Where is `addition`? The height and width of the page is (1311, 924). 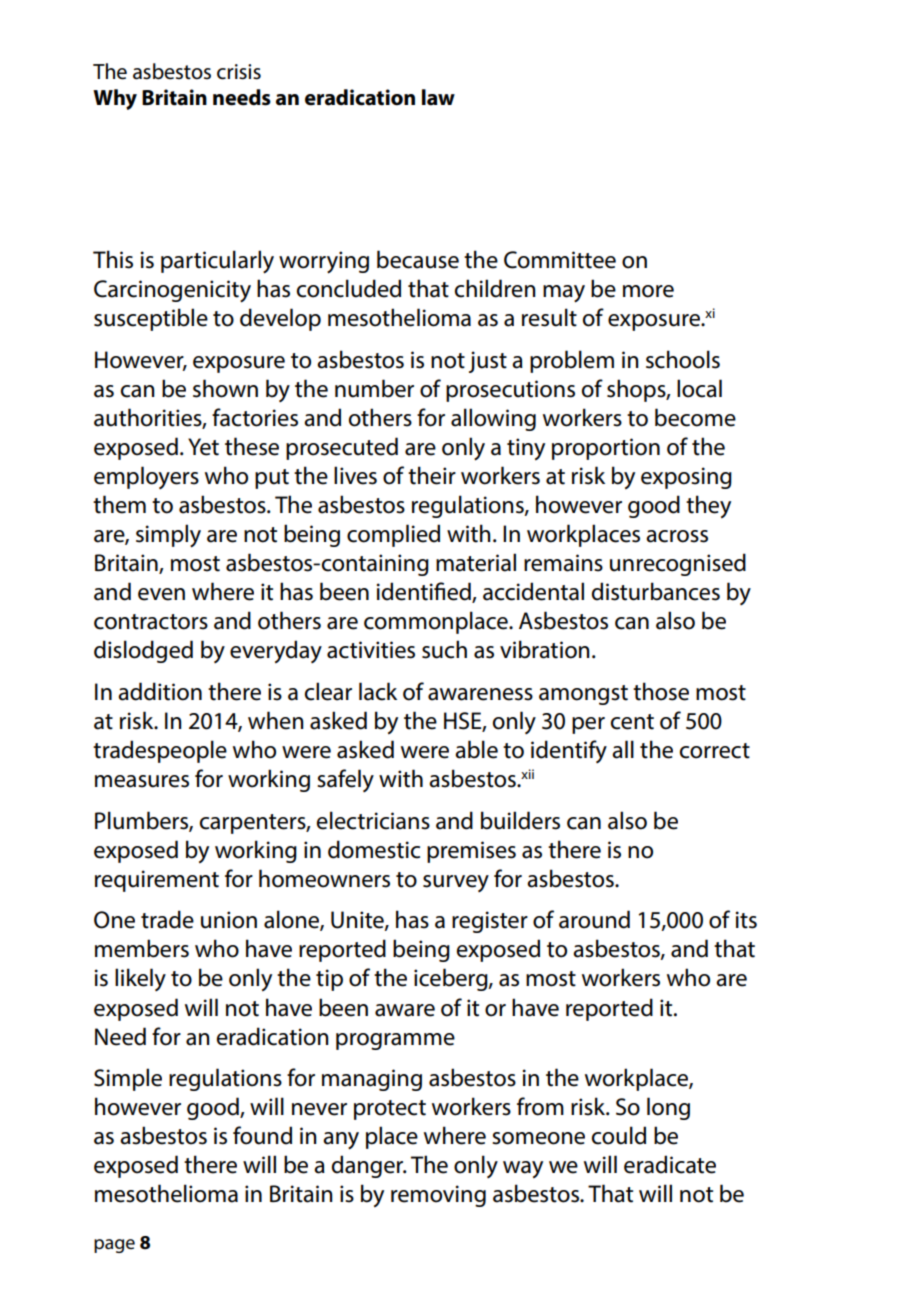
addition is located at coordinates (160, 691).
